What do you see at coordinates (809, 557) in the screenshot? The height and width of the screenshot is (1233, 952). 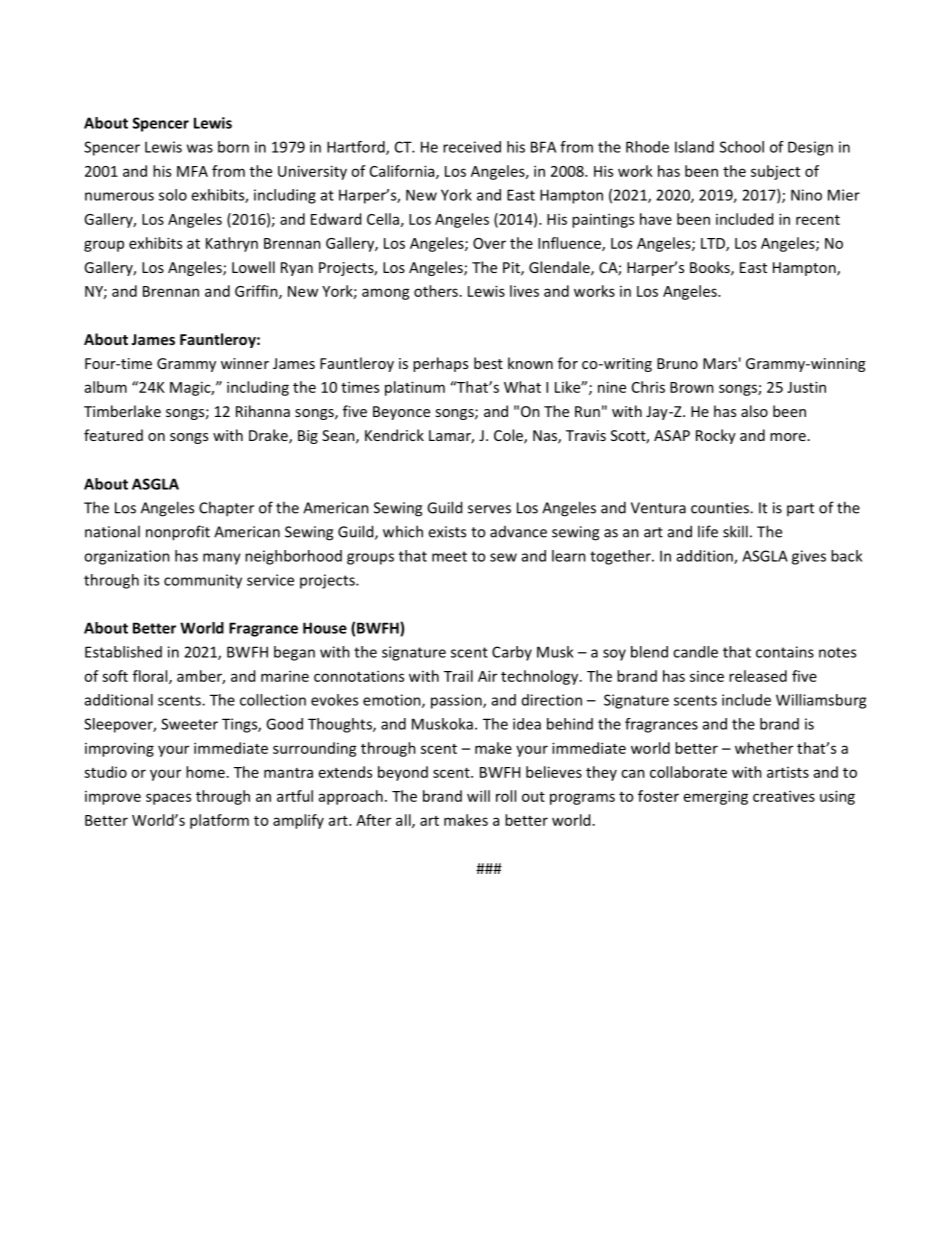 I see `gives` at bounding box center [809, 557].
